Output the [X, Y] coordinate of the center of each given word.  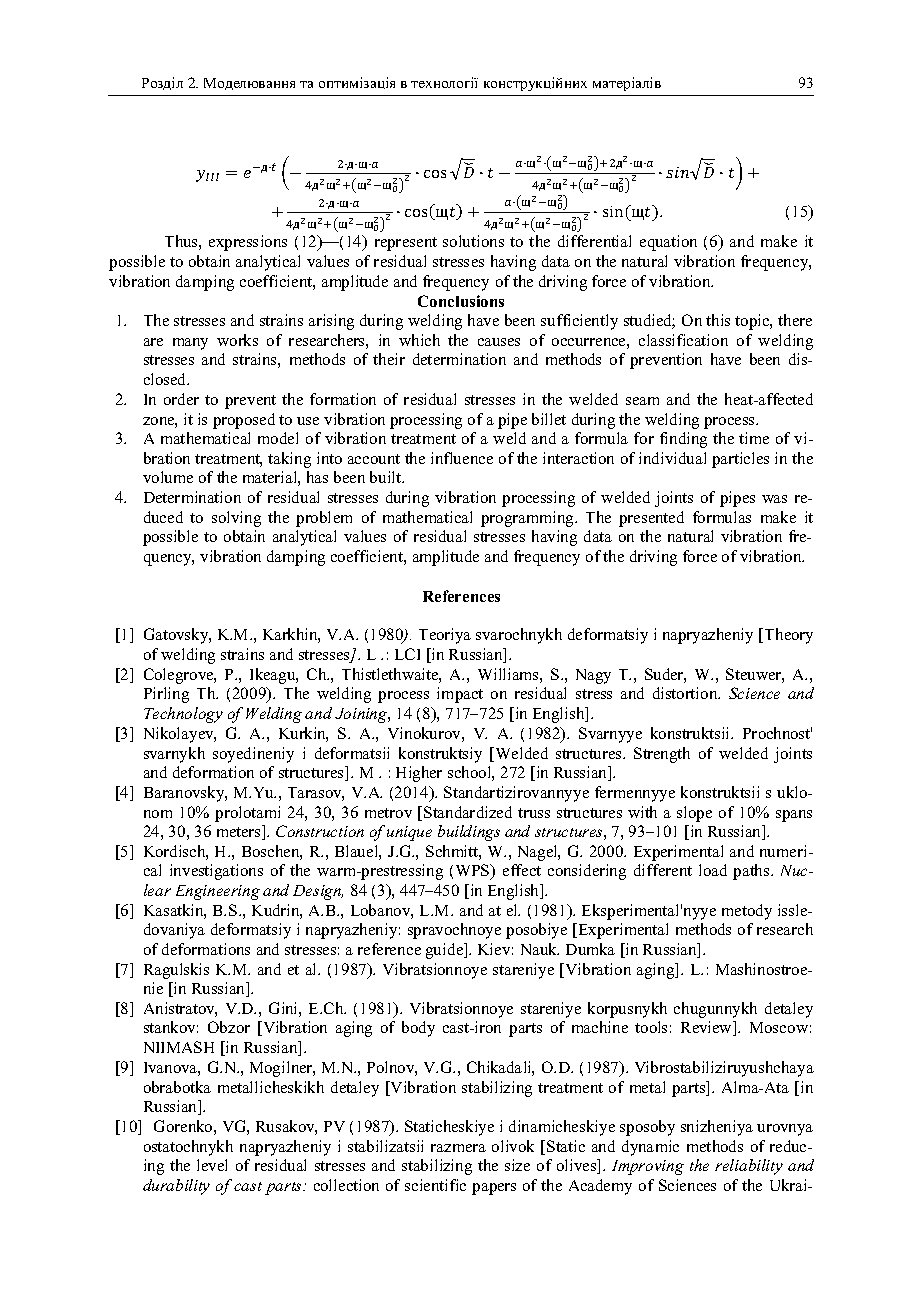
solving [236, 519]
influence [462, 458]
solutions [473, 241]
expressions [248, 243]
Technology [183, 715]
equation [668, 243]
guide [446, 951]
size [517, 1165]
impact [460, 695]
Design [318, 892]
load [713, 870]
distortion [686, 693]
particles [740, 460]
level [212, 1165]
